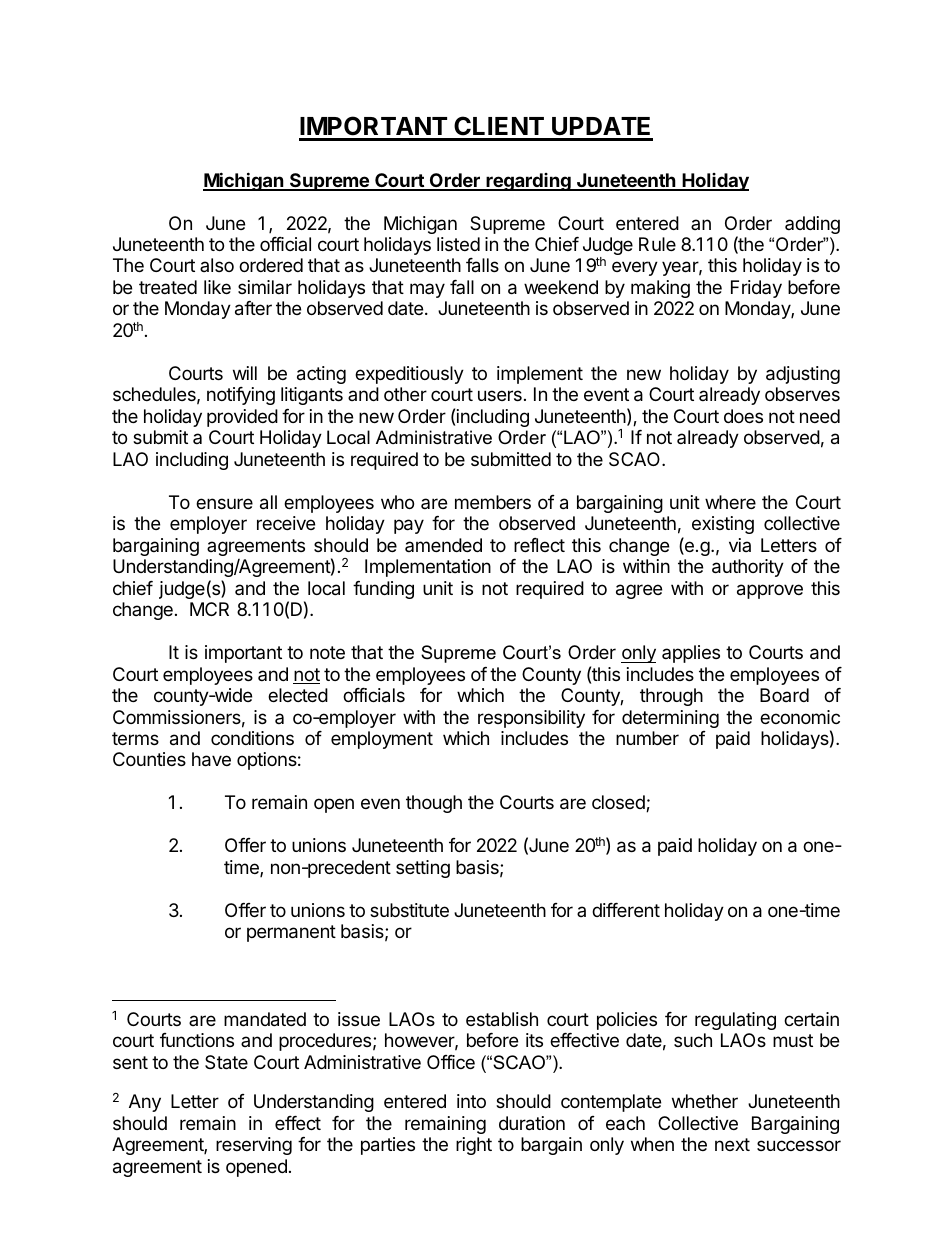 The image size is (952, 1233). Describe the element at coordinates (209, 609) in the screenshot. I see `MCR` at that location.
